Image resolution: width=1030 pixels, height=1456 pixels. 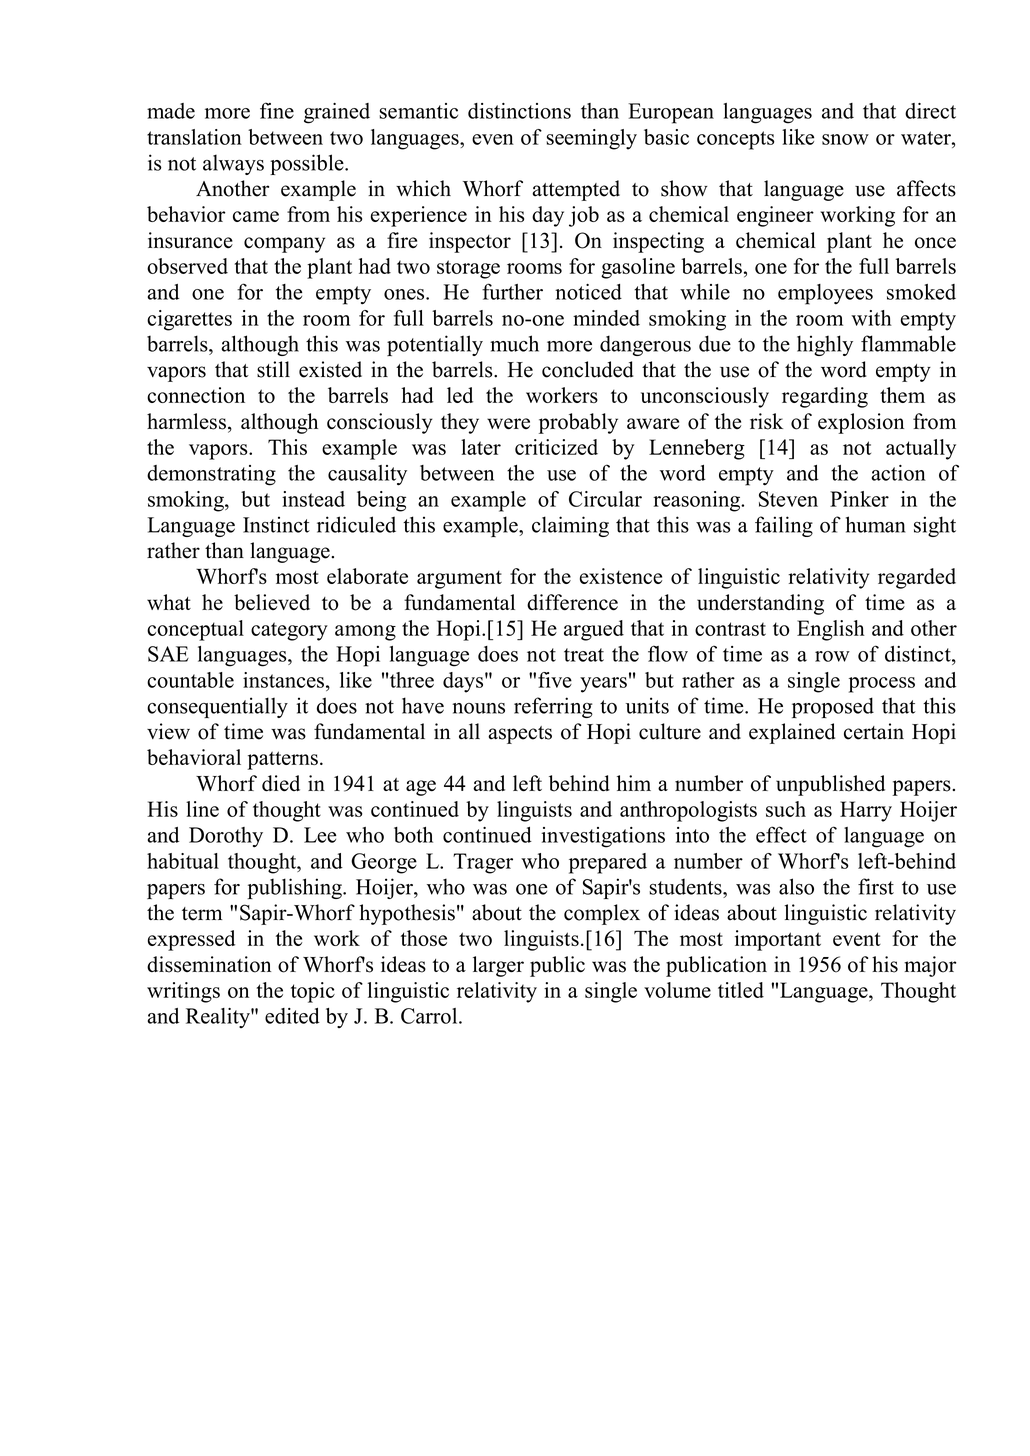 What do you see at coordinates (272, 602) in the image?
I see `believed` at bounding box center [272, 602].
